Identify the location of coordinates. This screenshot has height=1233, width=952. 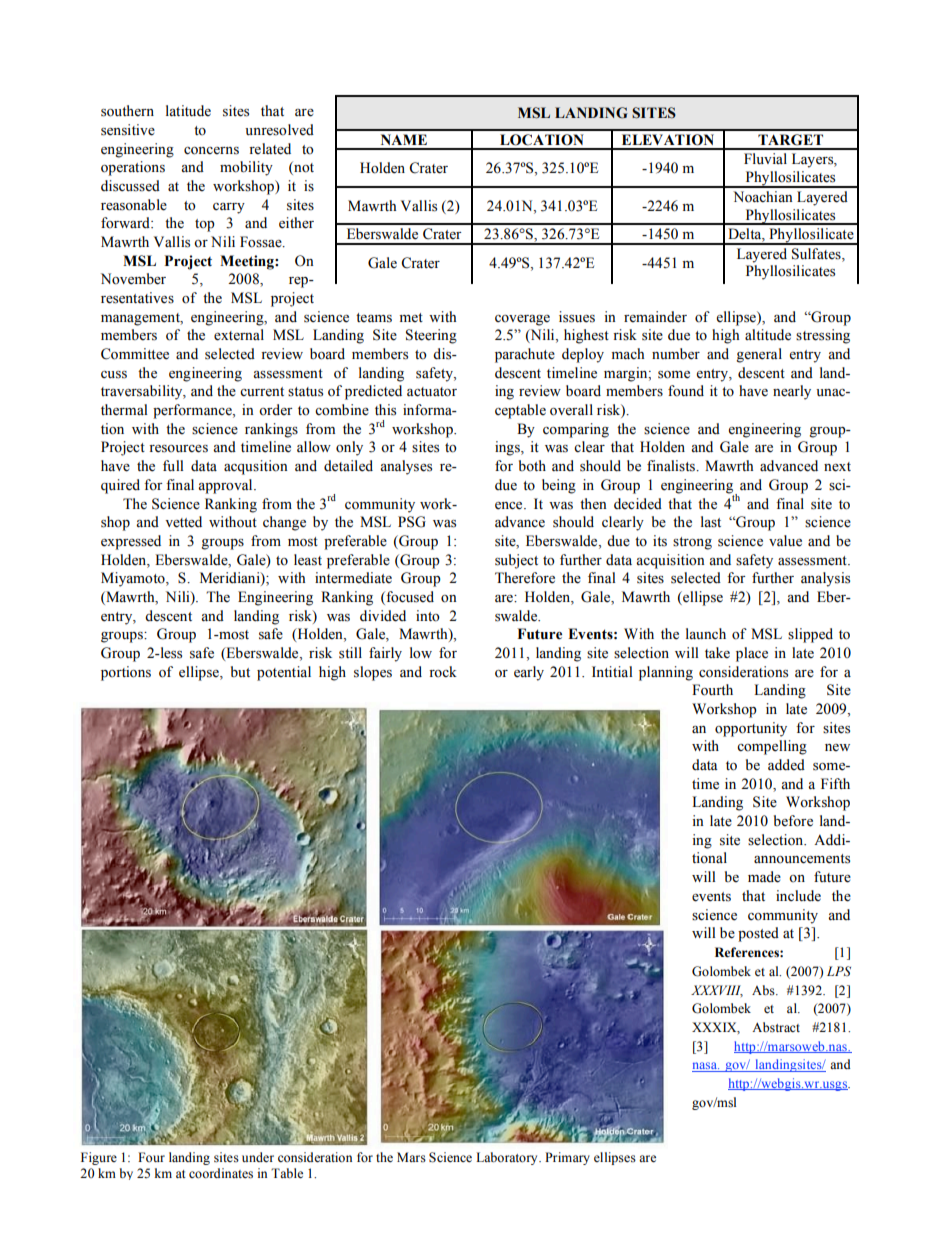
(221, 1173).
